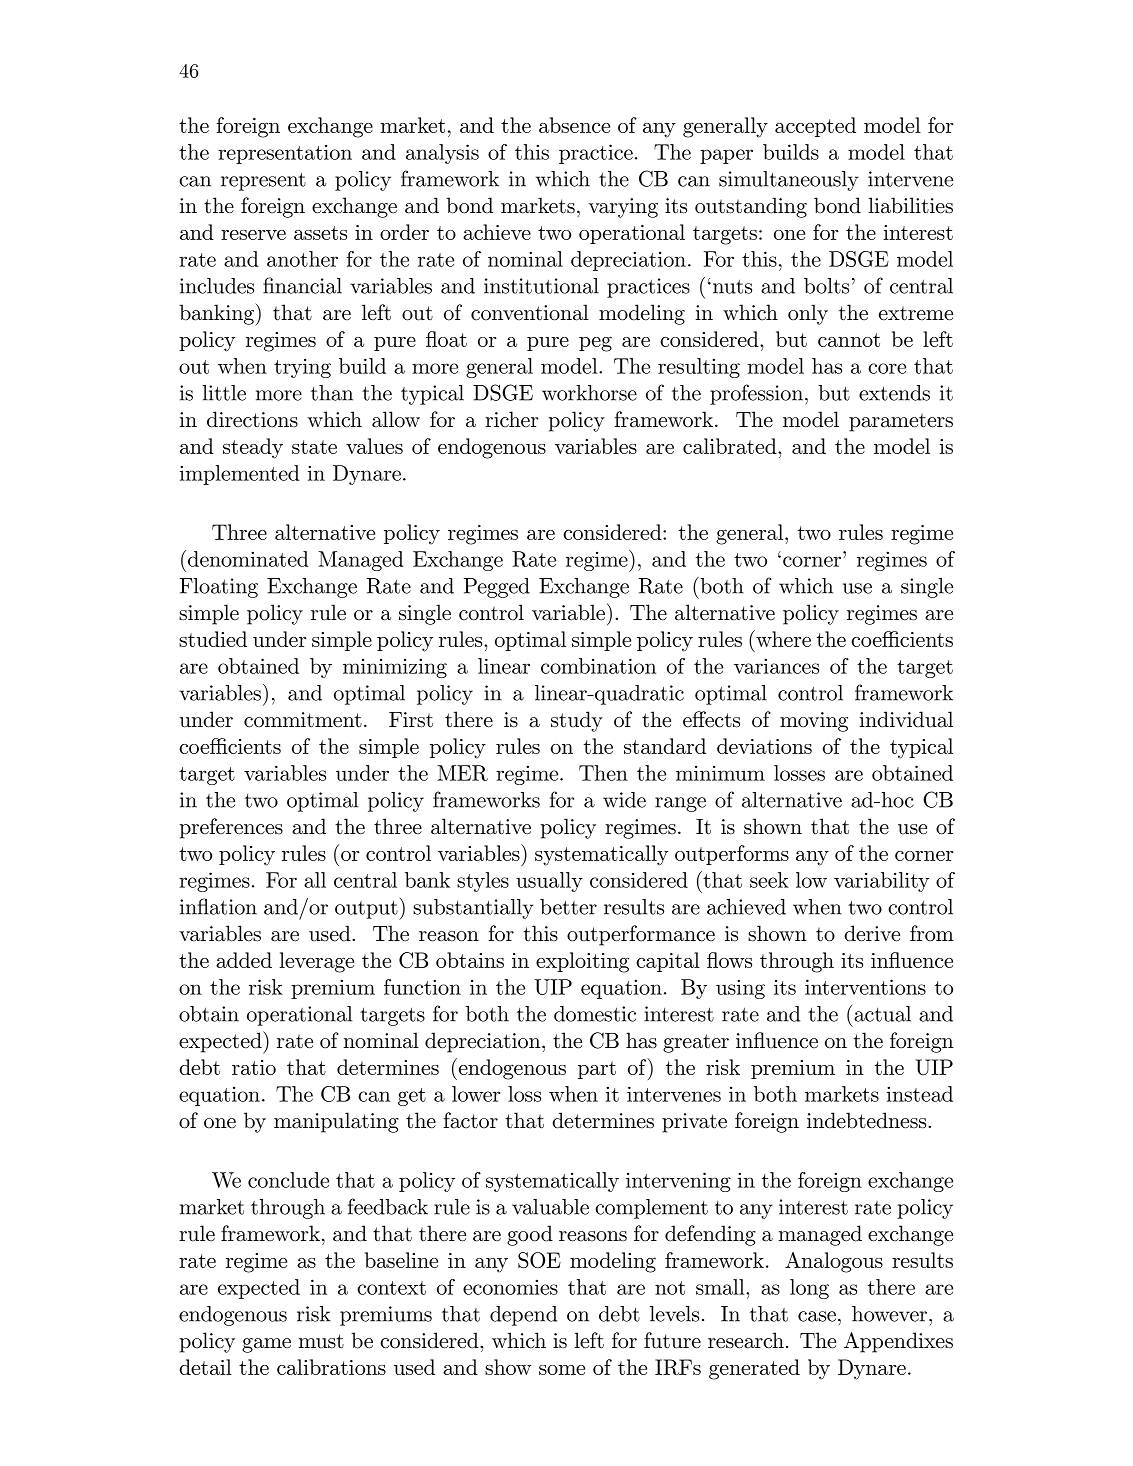  I want to click on must, so click(321, 1341).
